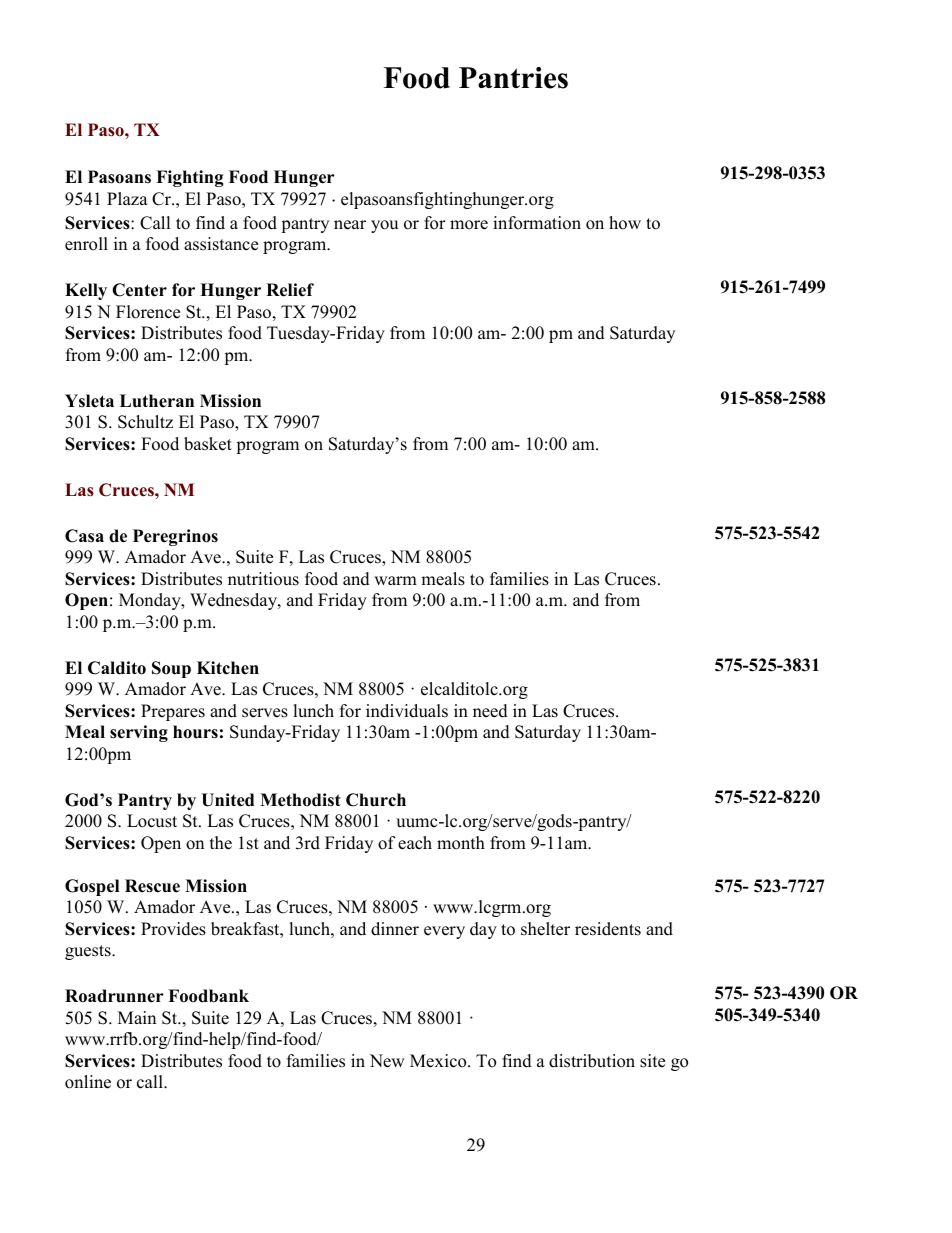 The width and height of the page is (952, 1233). What do you see at coordinates (387, 1061) in the page?
I see `New` at bounding box center [387, 1061].
